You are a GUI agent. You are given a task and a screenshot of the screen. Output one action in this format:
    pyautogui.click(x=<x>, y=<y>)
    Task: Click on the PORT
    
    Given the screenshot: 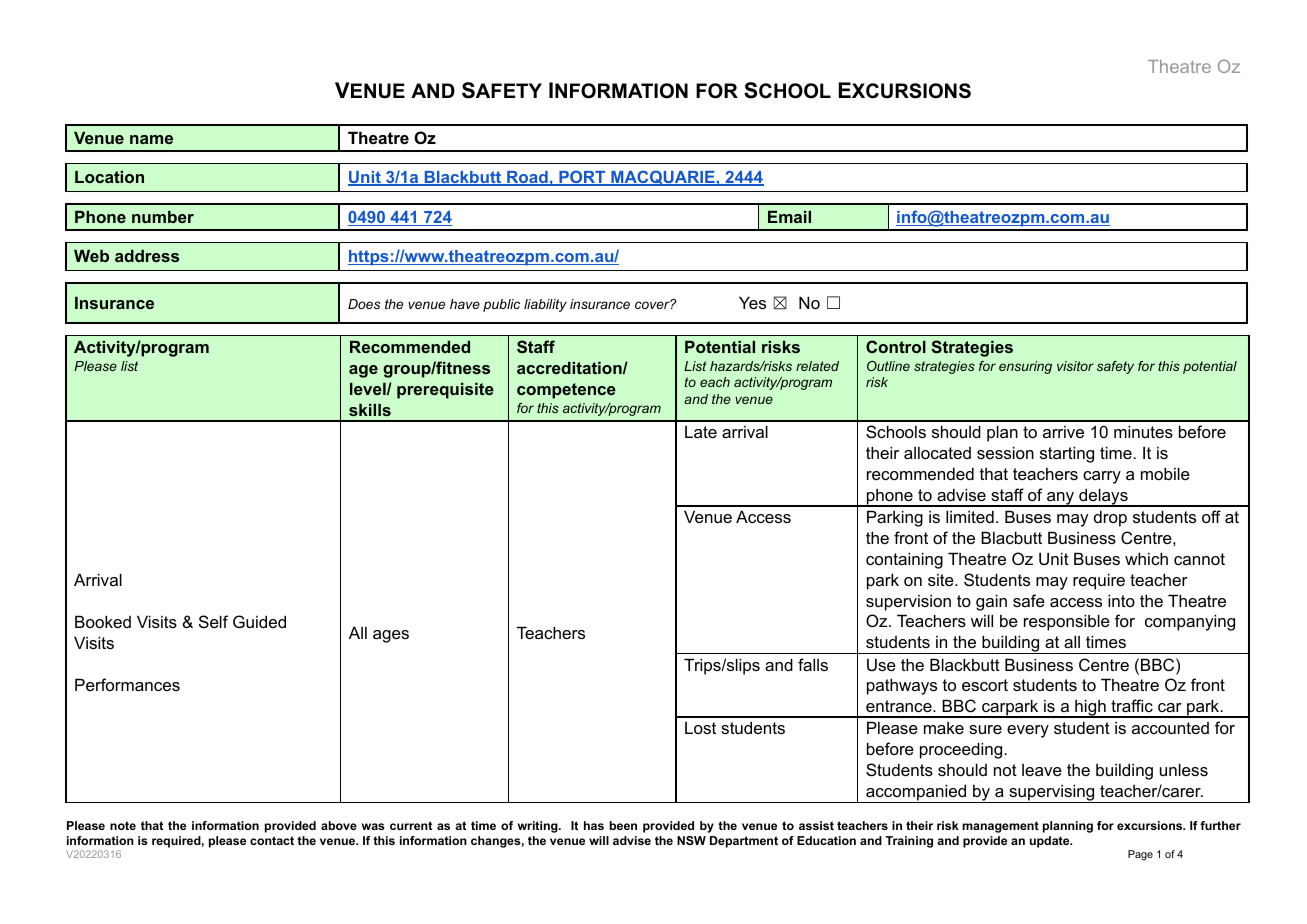 What is the action you would take?
    pyautogui.click(x=582, y=178)
